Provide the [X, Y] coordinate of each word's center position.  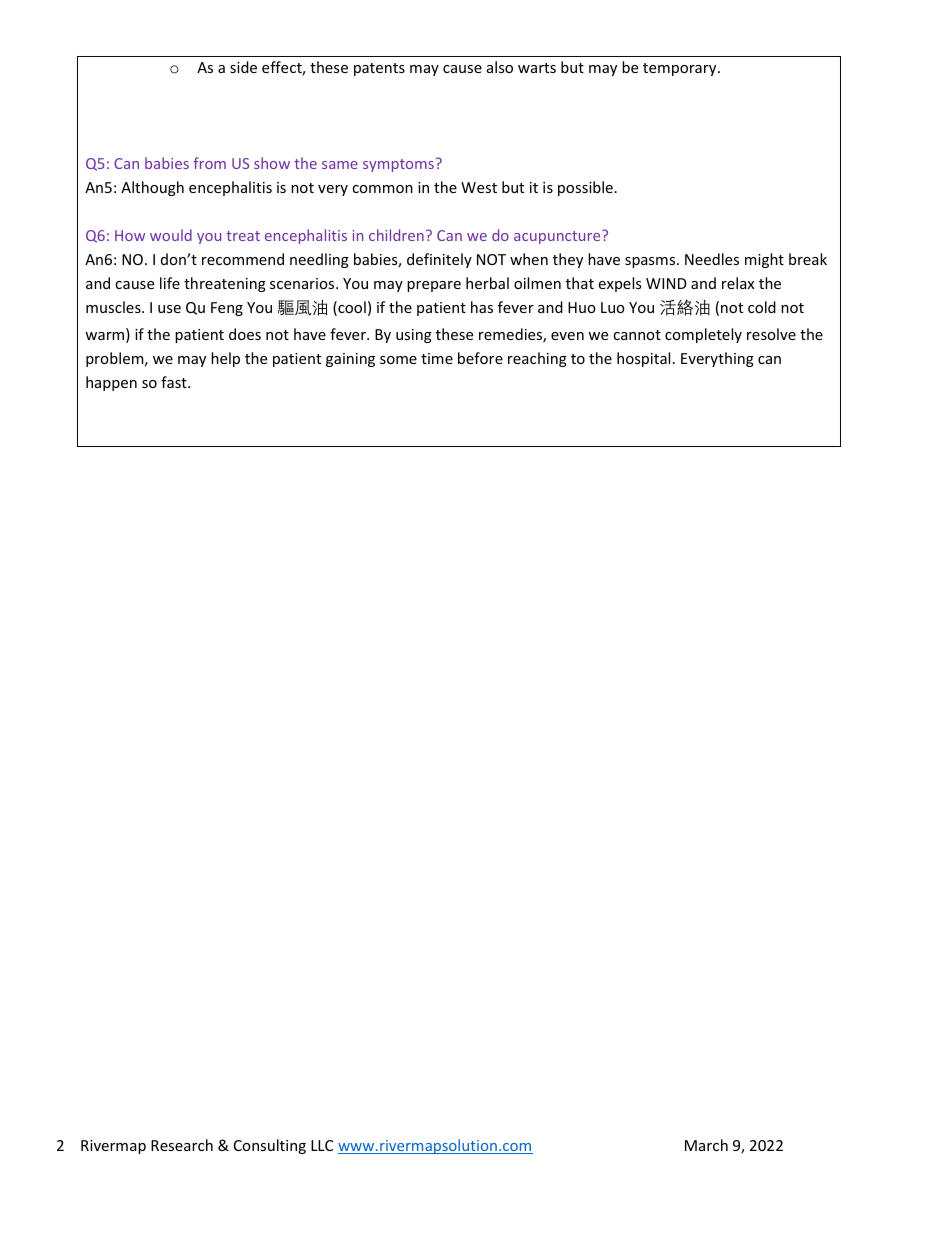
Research [182, 1145]
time [437, 358]
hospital [643, 359]
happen [111, 383]
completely [703, 335]
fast [175, 382]
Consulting [270, 1146]
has [482, 307]
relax [738, 283]
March [706, 1145]
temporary [681, 69]
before [480, 358]
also [500, 67]
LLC [322, 1145]
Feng [227, 309]
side [243, 67]
